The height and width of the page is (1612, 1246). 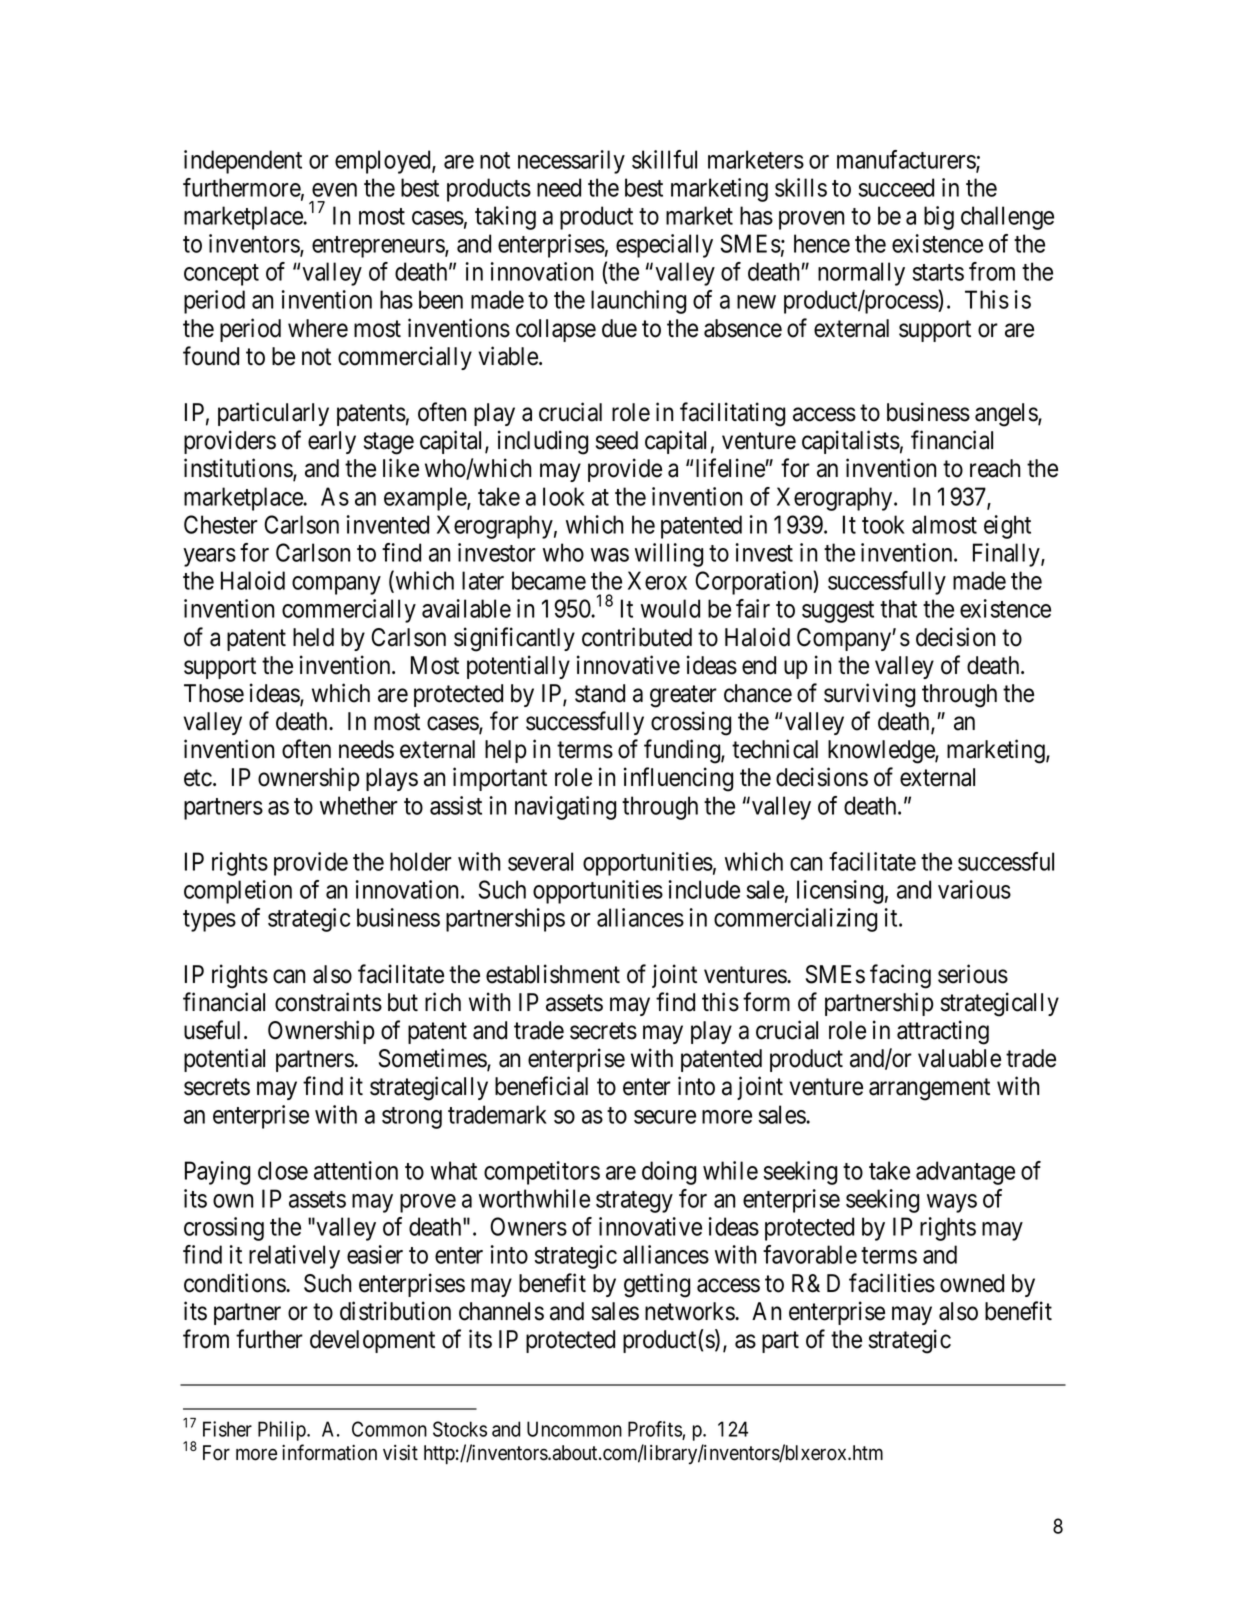 What do you see at coordinates (900, 976) in the page?
I see `facing` at bounding box center [900, 976].
